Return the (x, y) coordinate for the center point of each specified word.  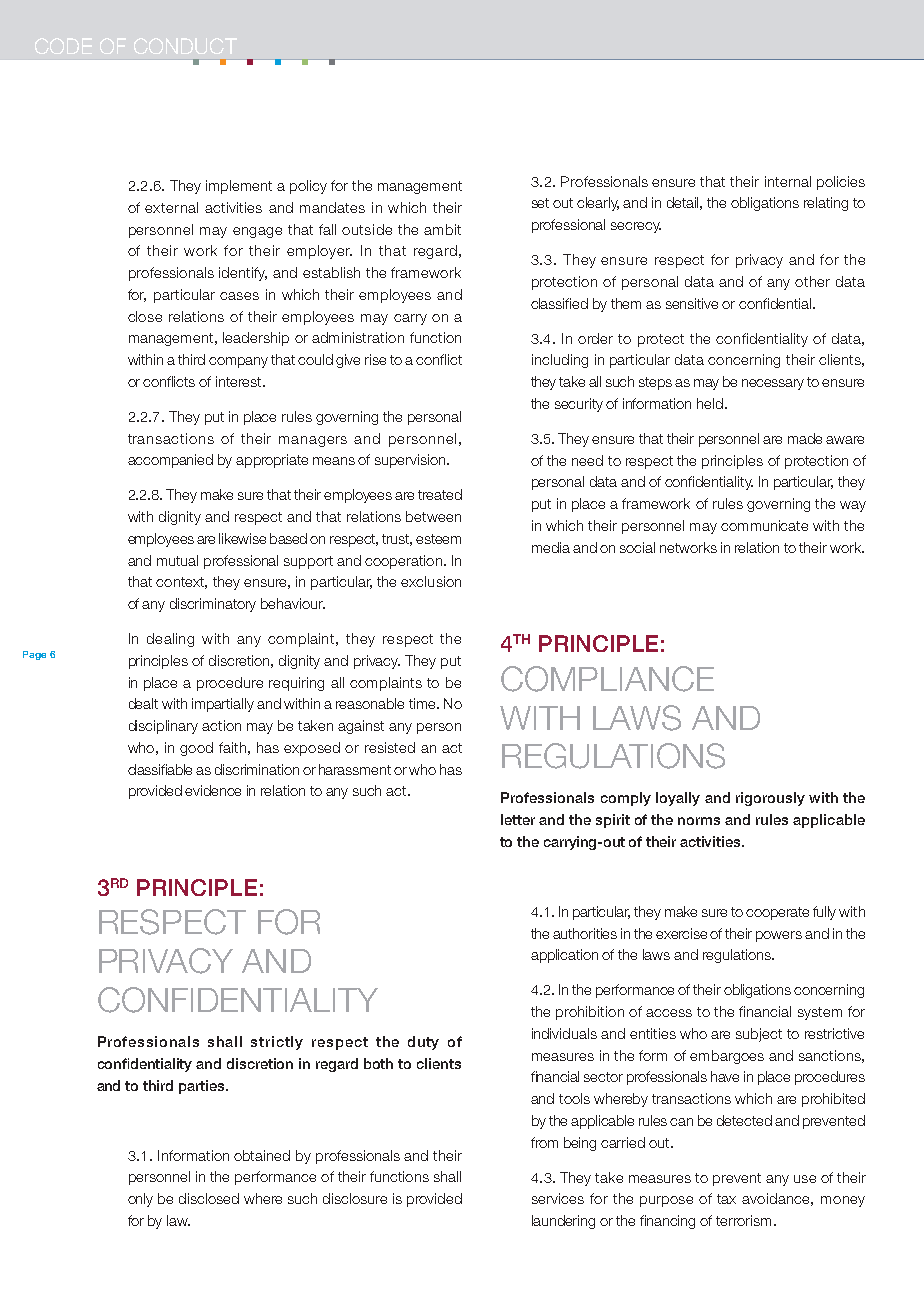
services (558, 1198)
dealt (143, 703)
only (140, 1200)
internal (788, 181)
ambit (442, 229)
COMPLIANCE (607, 679)
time (423, 703)
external (171, 207)
